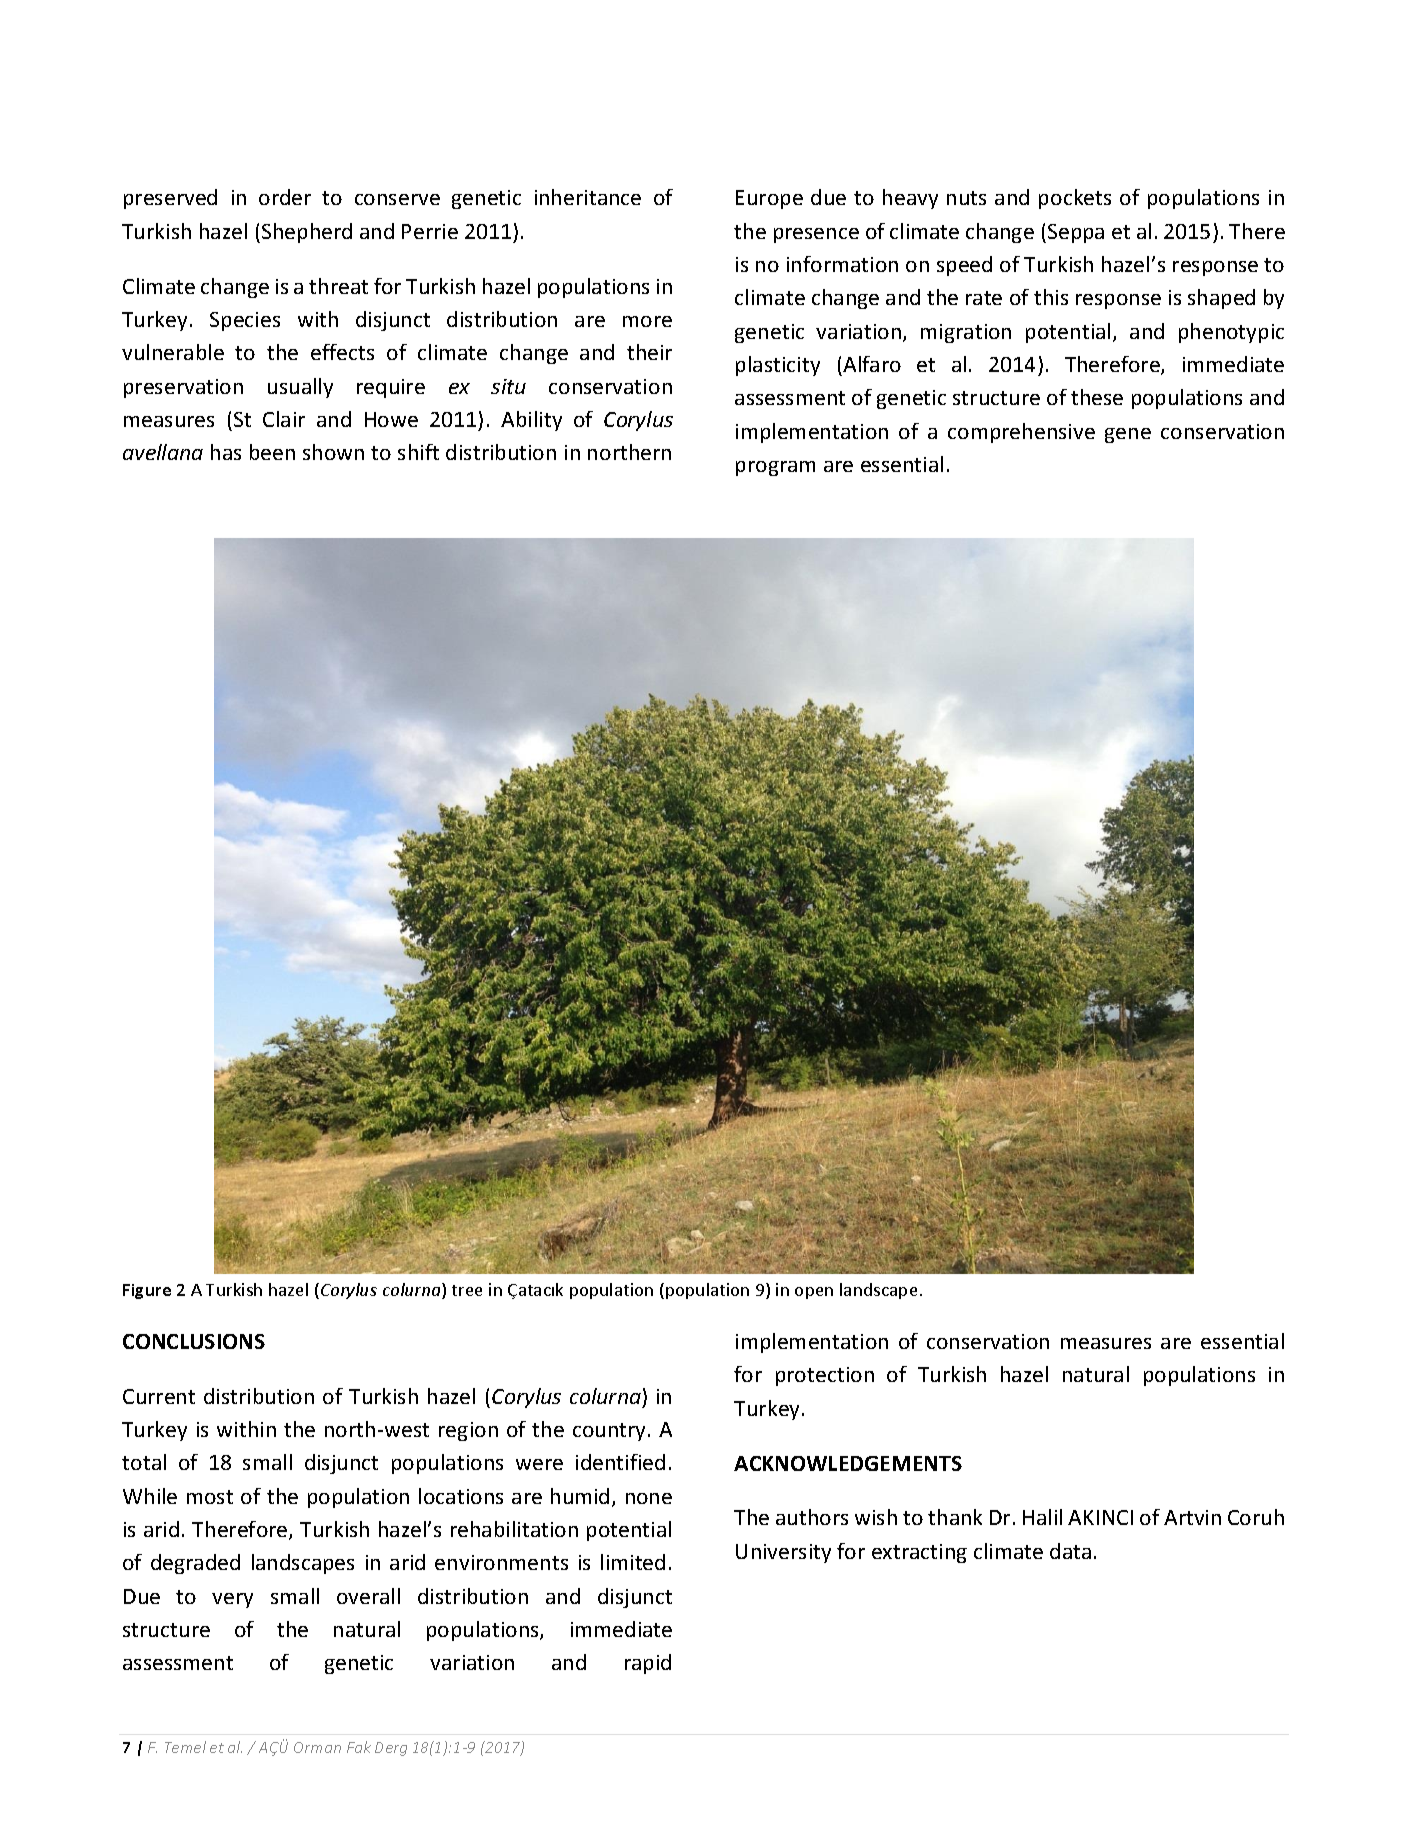 Image resolution: width=1408 pixels, height=1836 pixels. Describe the element at coordinates (307, 233) in the screenshot. I see `Shepherd` at that location.
